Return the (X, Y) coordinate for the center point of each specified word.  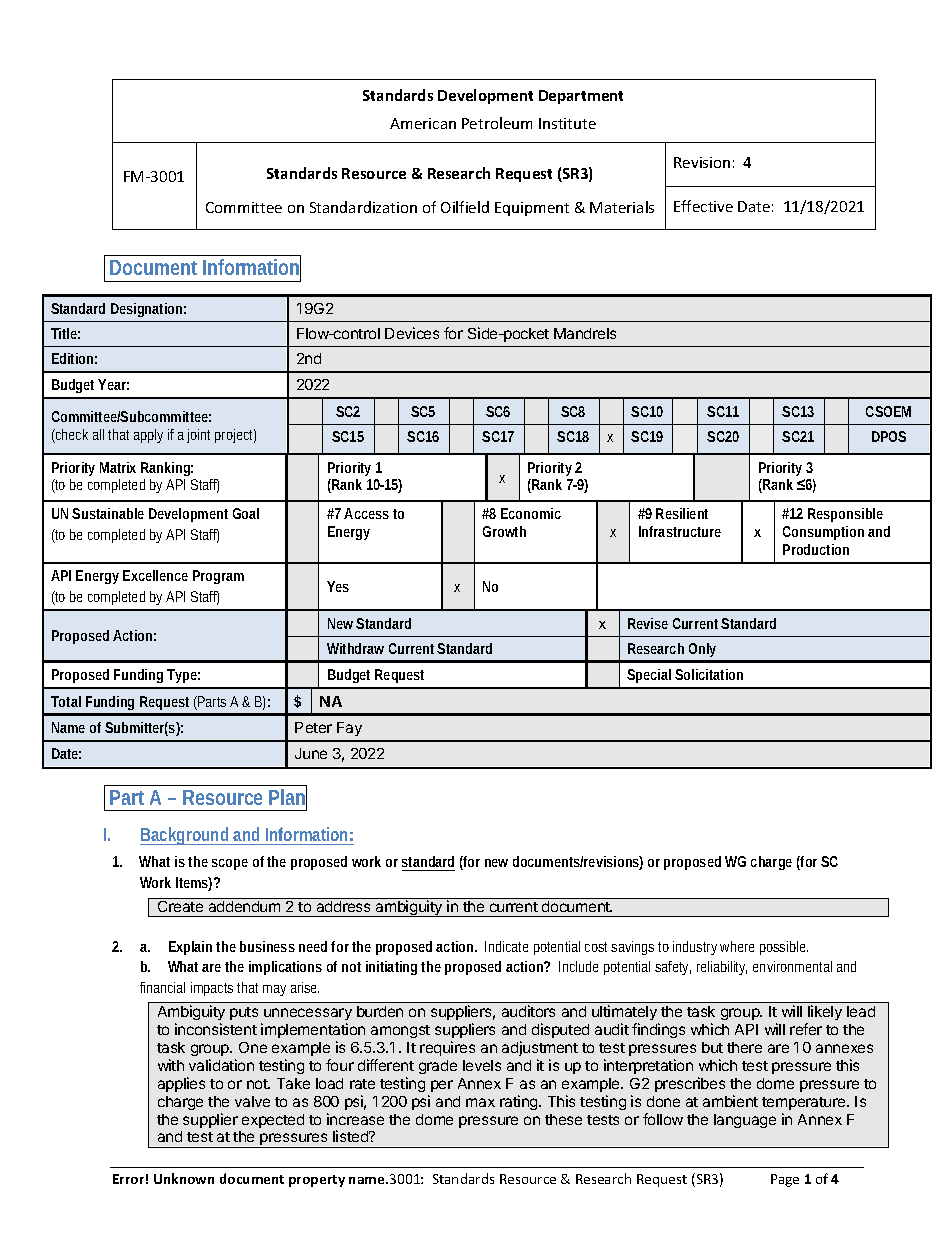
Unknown (184, 1178)
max (480, 1102)
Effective (703, 206)
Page (785, 1180)
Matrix (118, 467)
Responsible (845, 515)
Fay (349, 729)
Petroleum (497, 123)
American (423, 123)
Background (185, 836)
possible (784, 948)
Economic (531, 513)
